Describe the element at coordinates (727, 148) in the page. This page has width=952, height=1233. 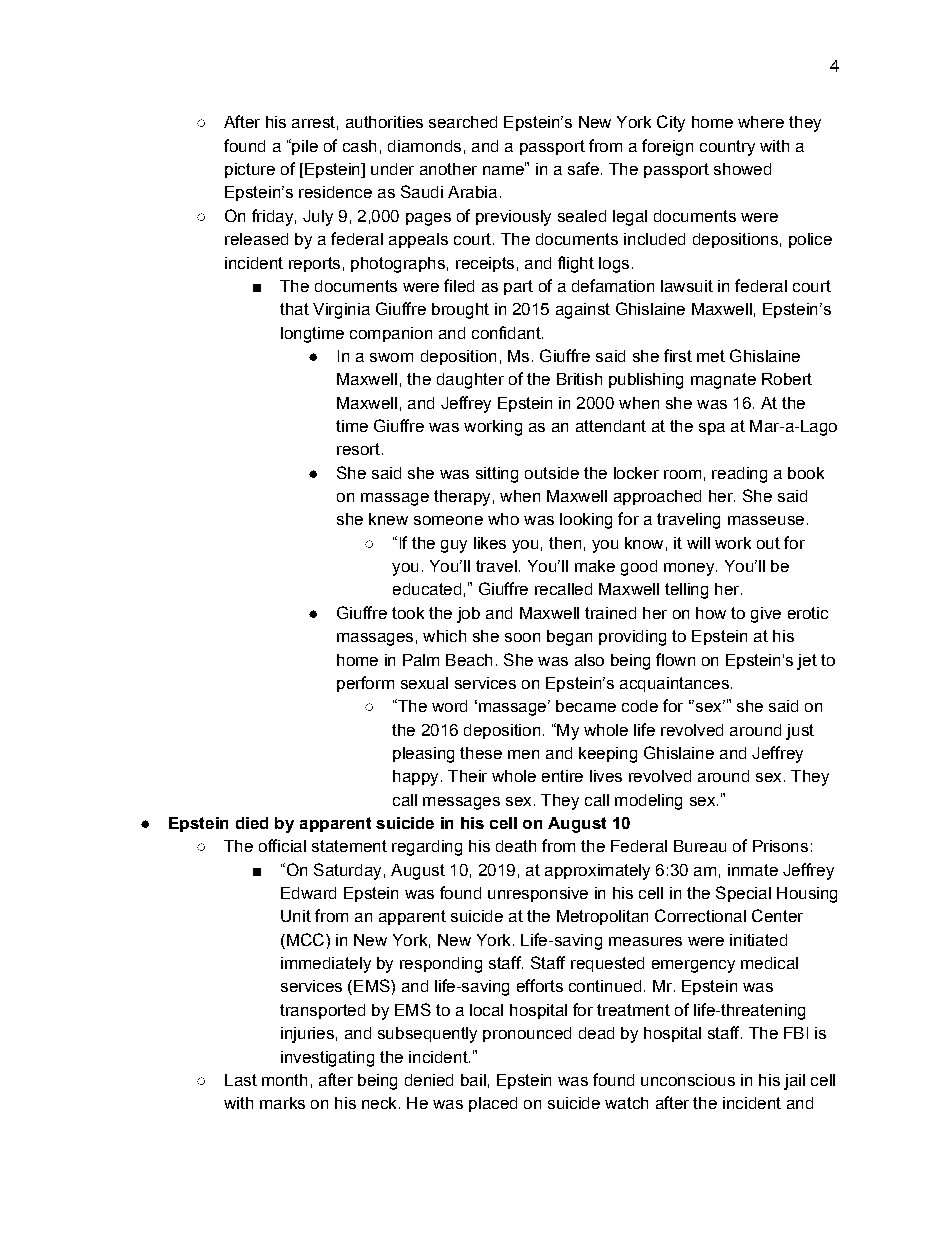
I see `country` at that location.
